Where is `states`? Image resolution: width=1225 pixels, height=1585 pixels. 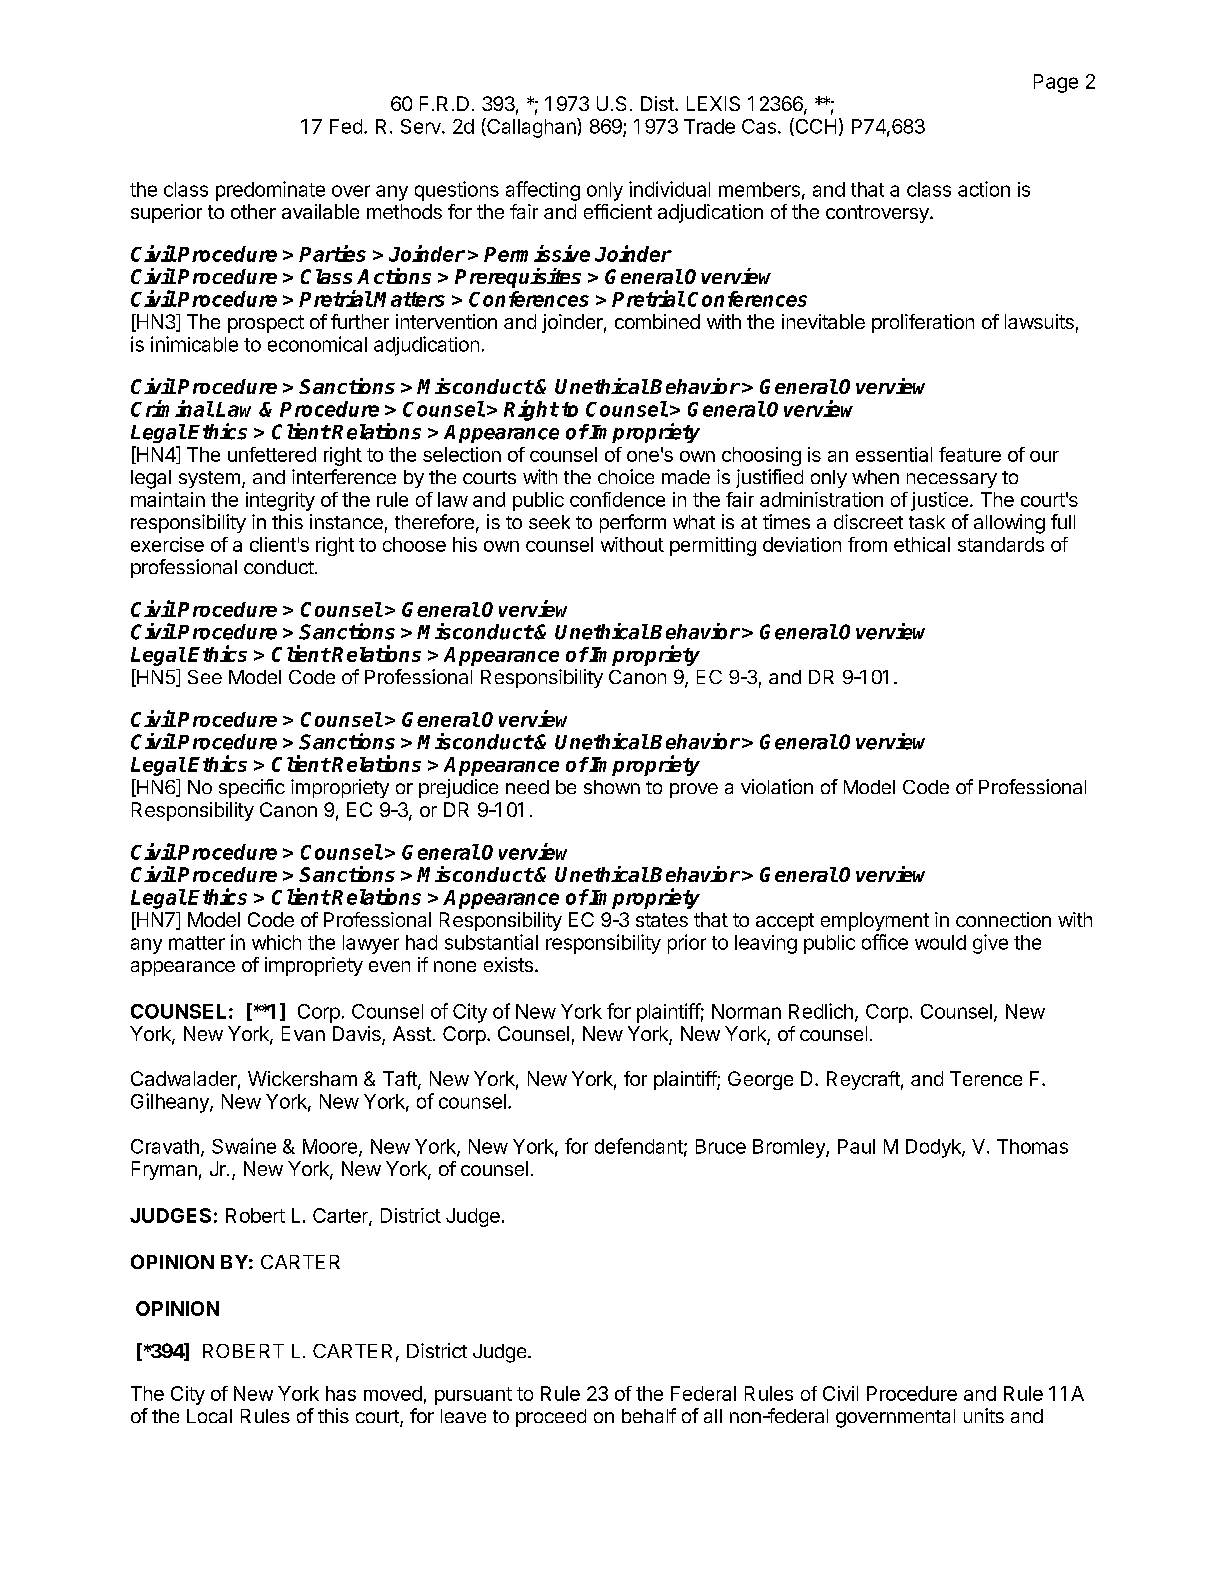
states is located at coordinates (662, 920).
